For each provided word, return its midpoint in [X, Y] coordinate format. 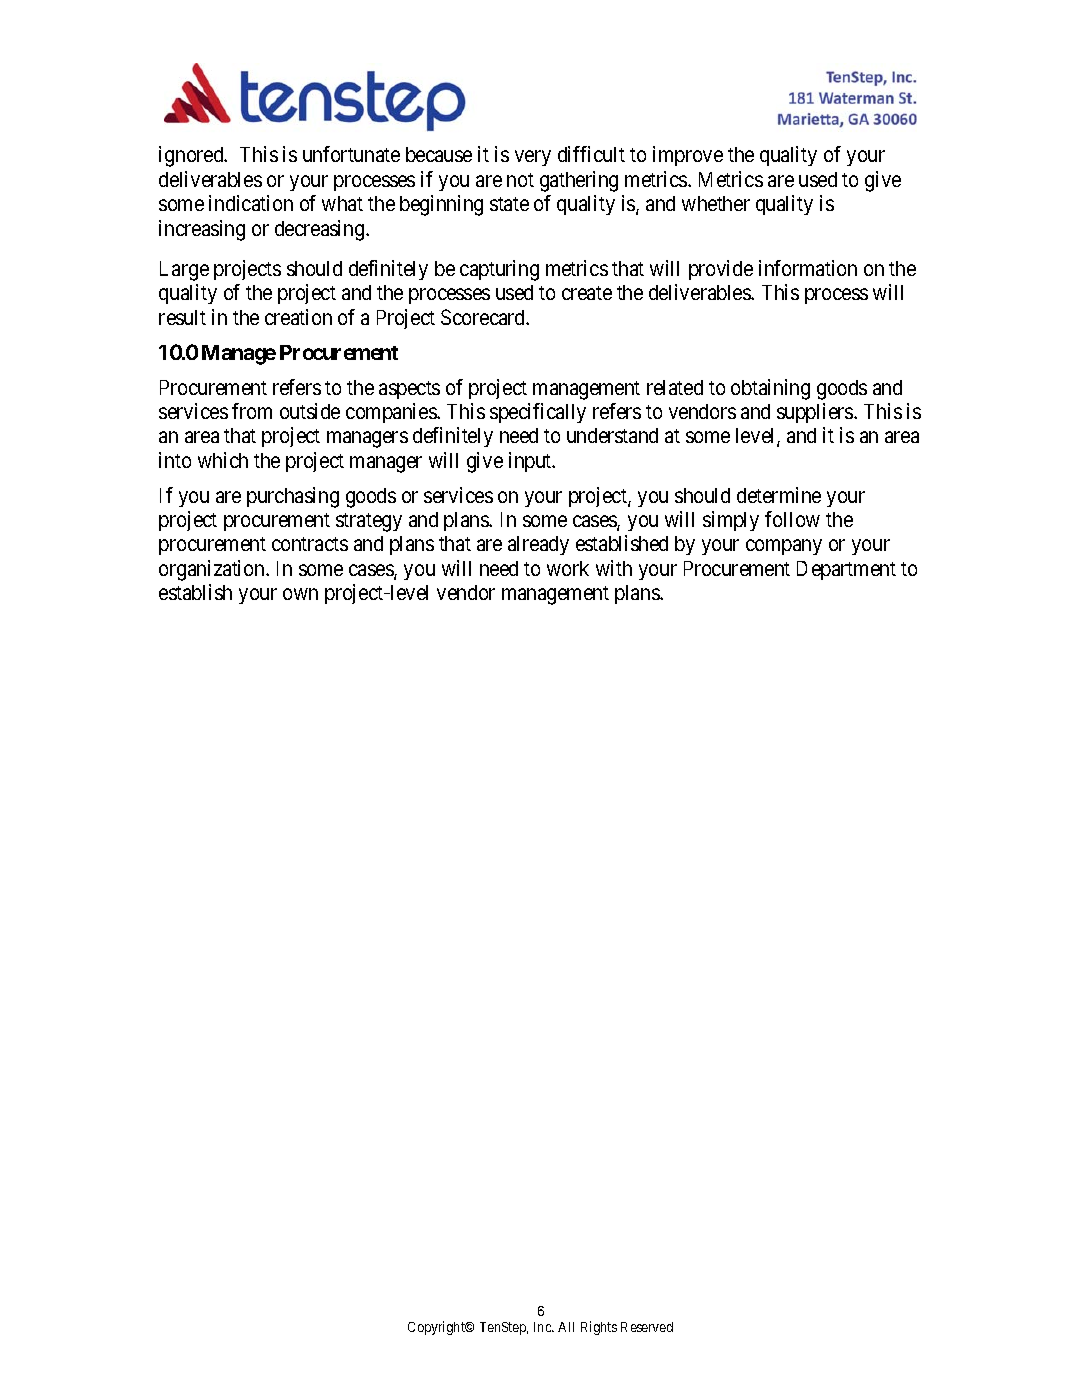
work [568, 568]
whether [716, 203]
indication [251, 203]
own [300, 594]
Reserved [647, 1327]
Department [846, 570]
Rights [599, 1328]
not [520, 180]
